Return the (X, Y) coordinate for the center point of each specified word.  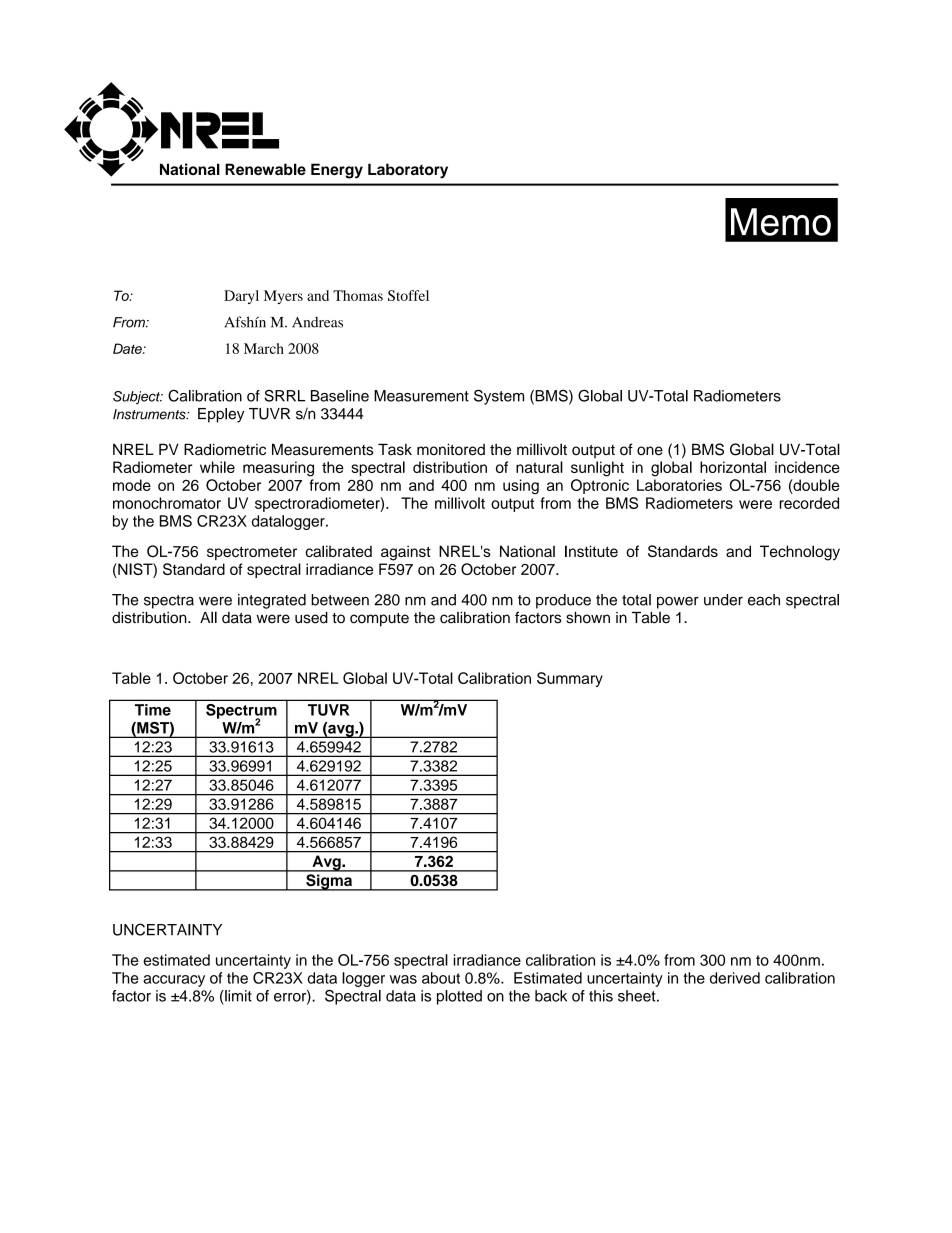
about (441, 978)
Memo (781, 222)
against (406, 553)
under (723, 600)
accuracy (174, 981)
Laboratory (408, 171)
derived (735, 978)
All (208, 617)
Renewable (265, 169)
